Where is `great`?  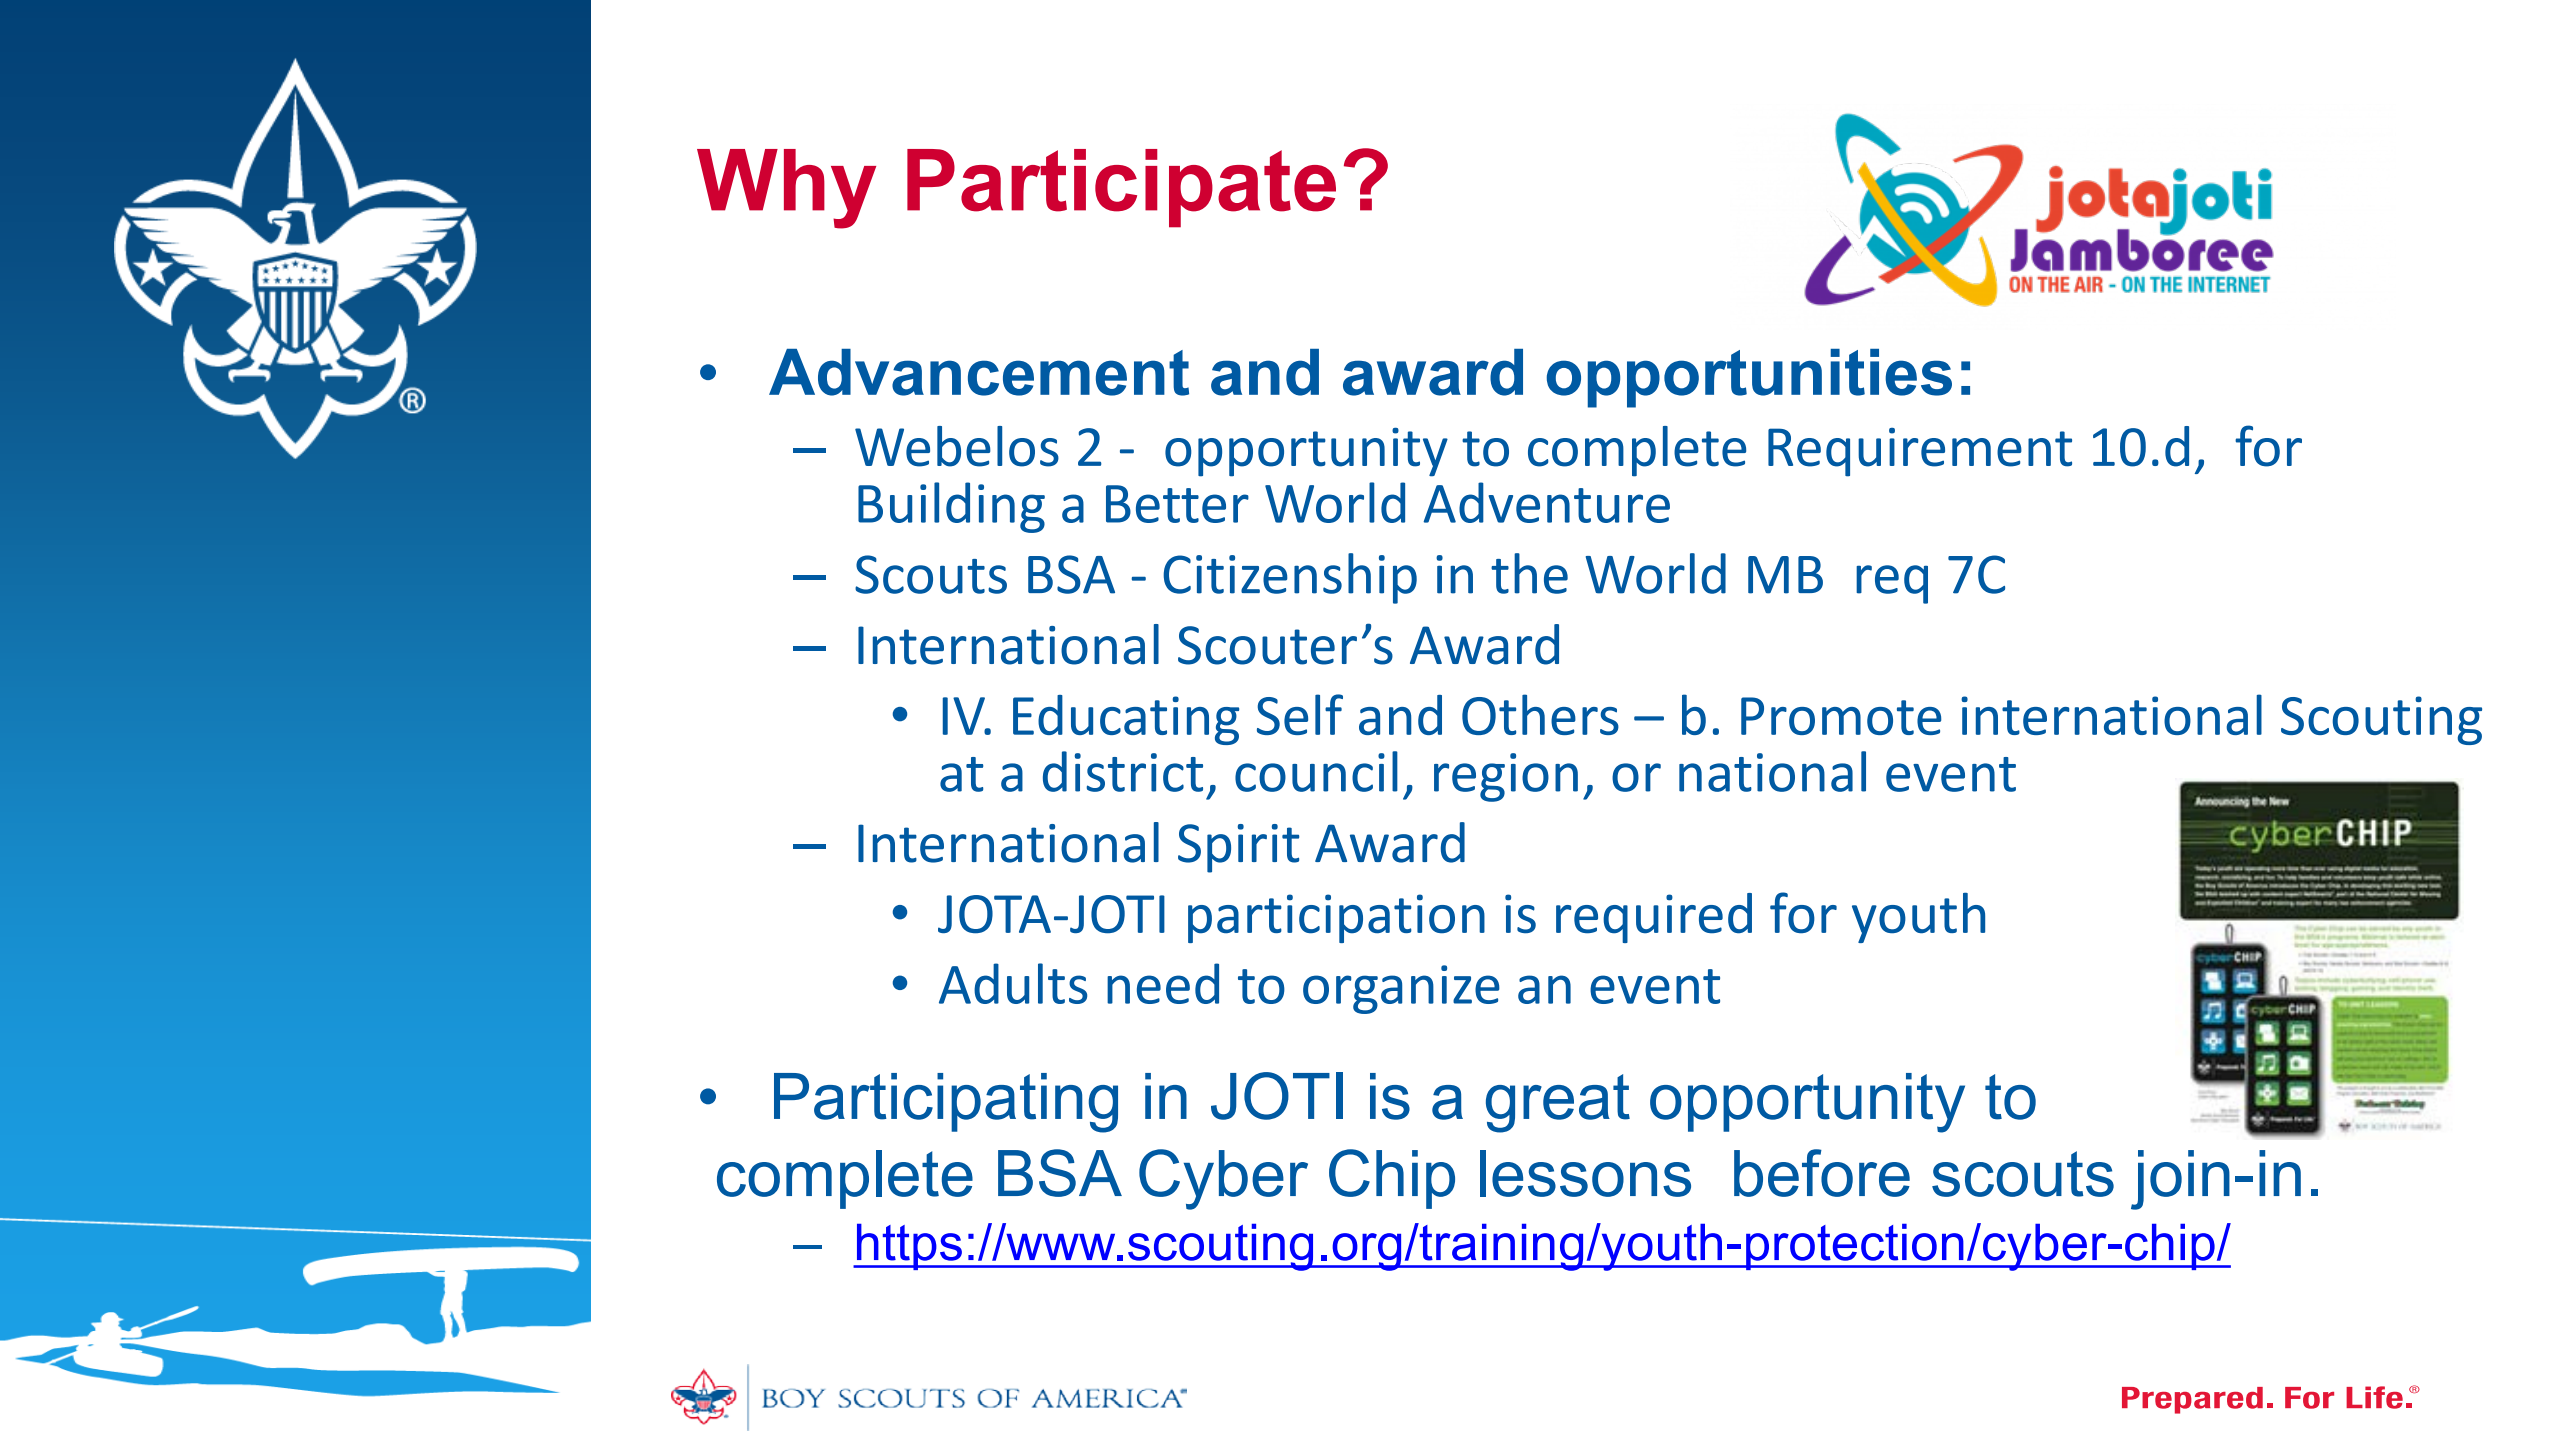 great is located at coordinates (1558, 1103).
